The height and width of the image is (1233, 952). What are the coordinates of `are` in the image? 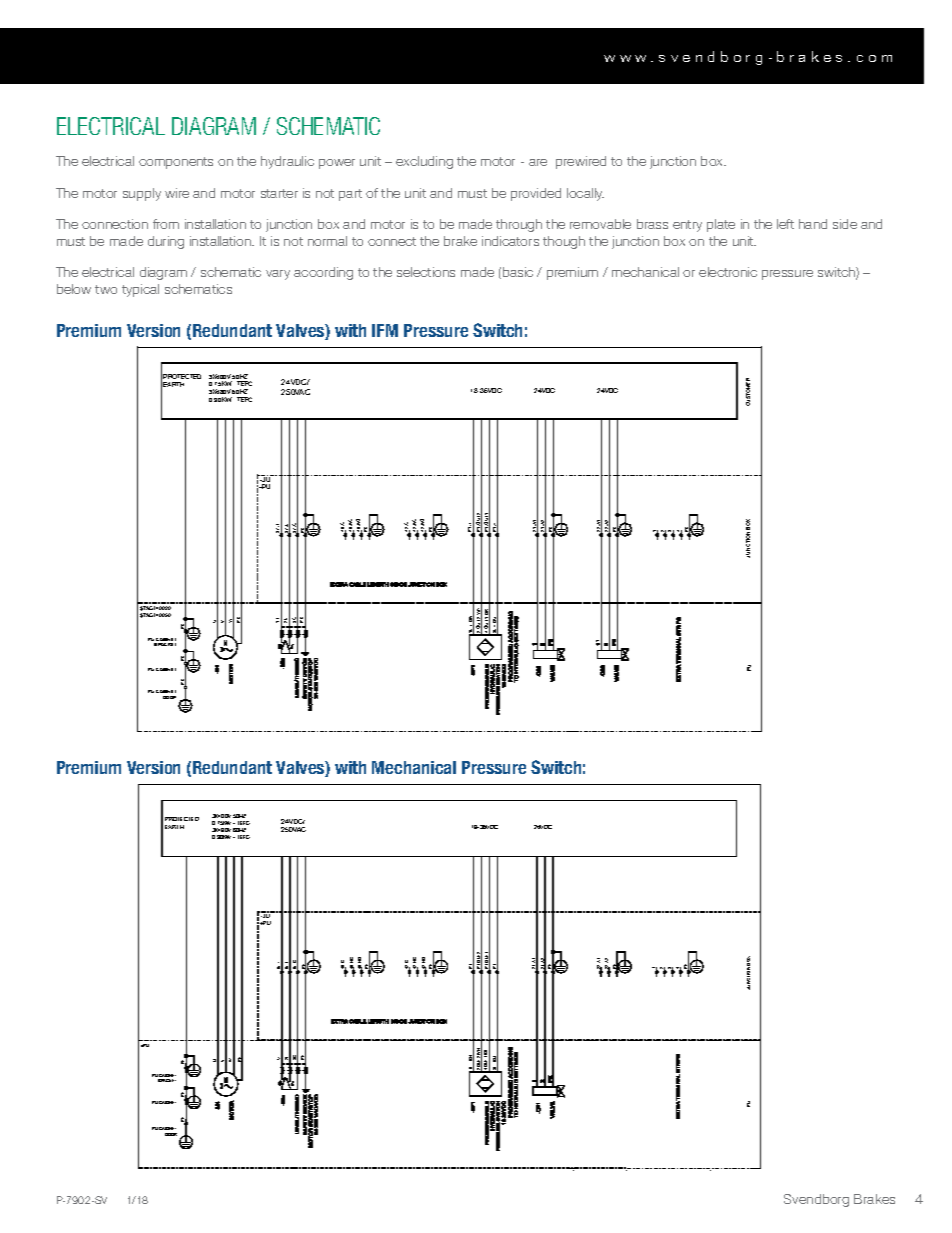 It's located at (538, 162).
